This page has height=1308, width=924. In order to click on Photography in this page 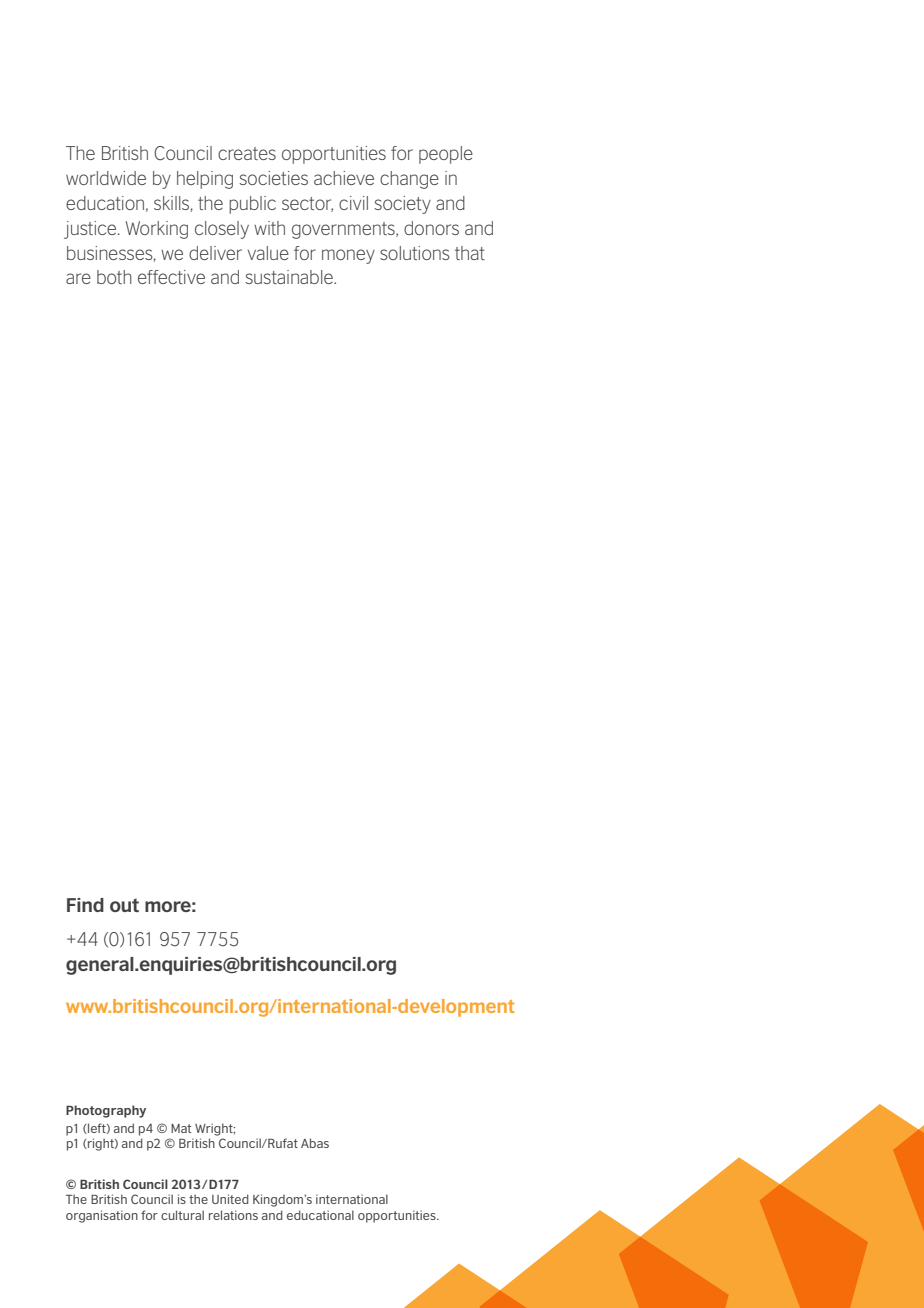, I will do `click(106, 1111)`.
